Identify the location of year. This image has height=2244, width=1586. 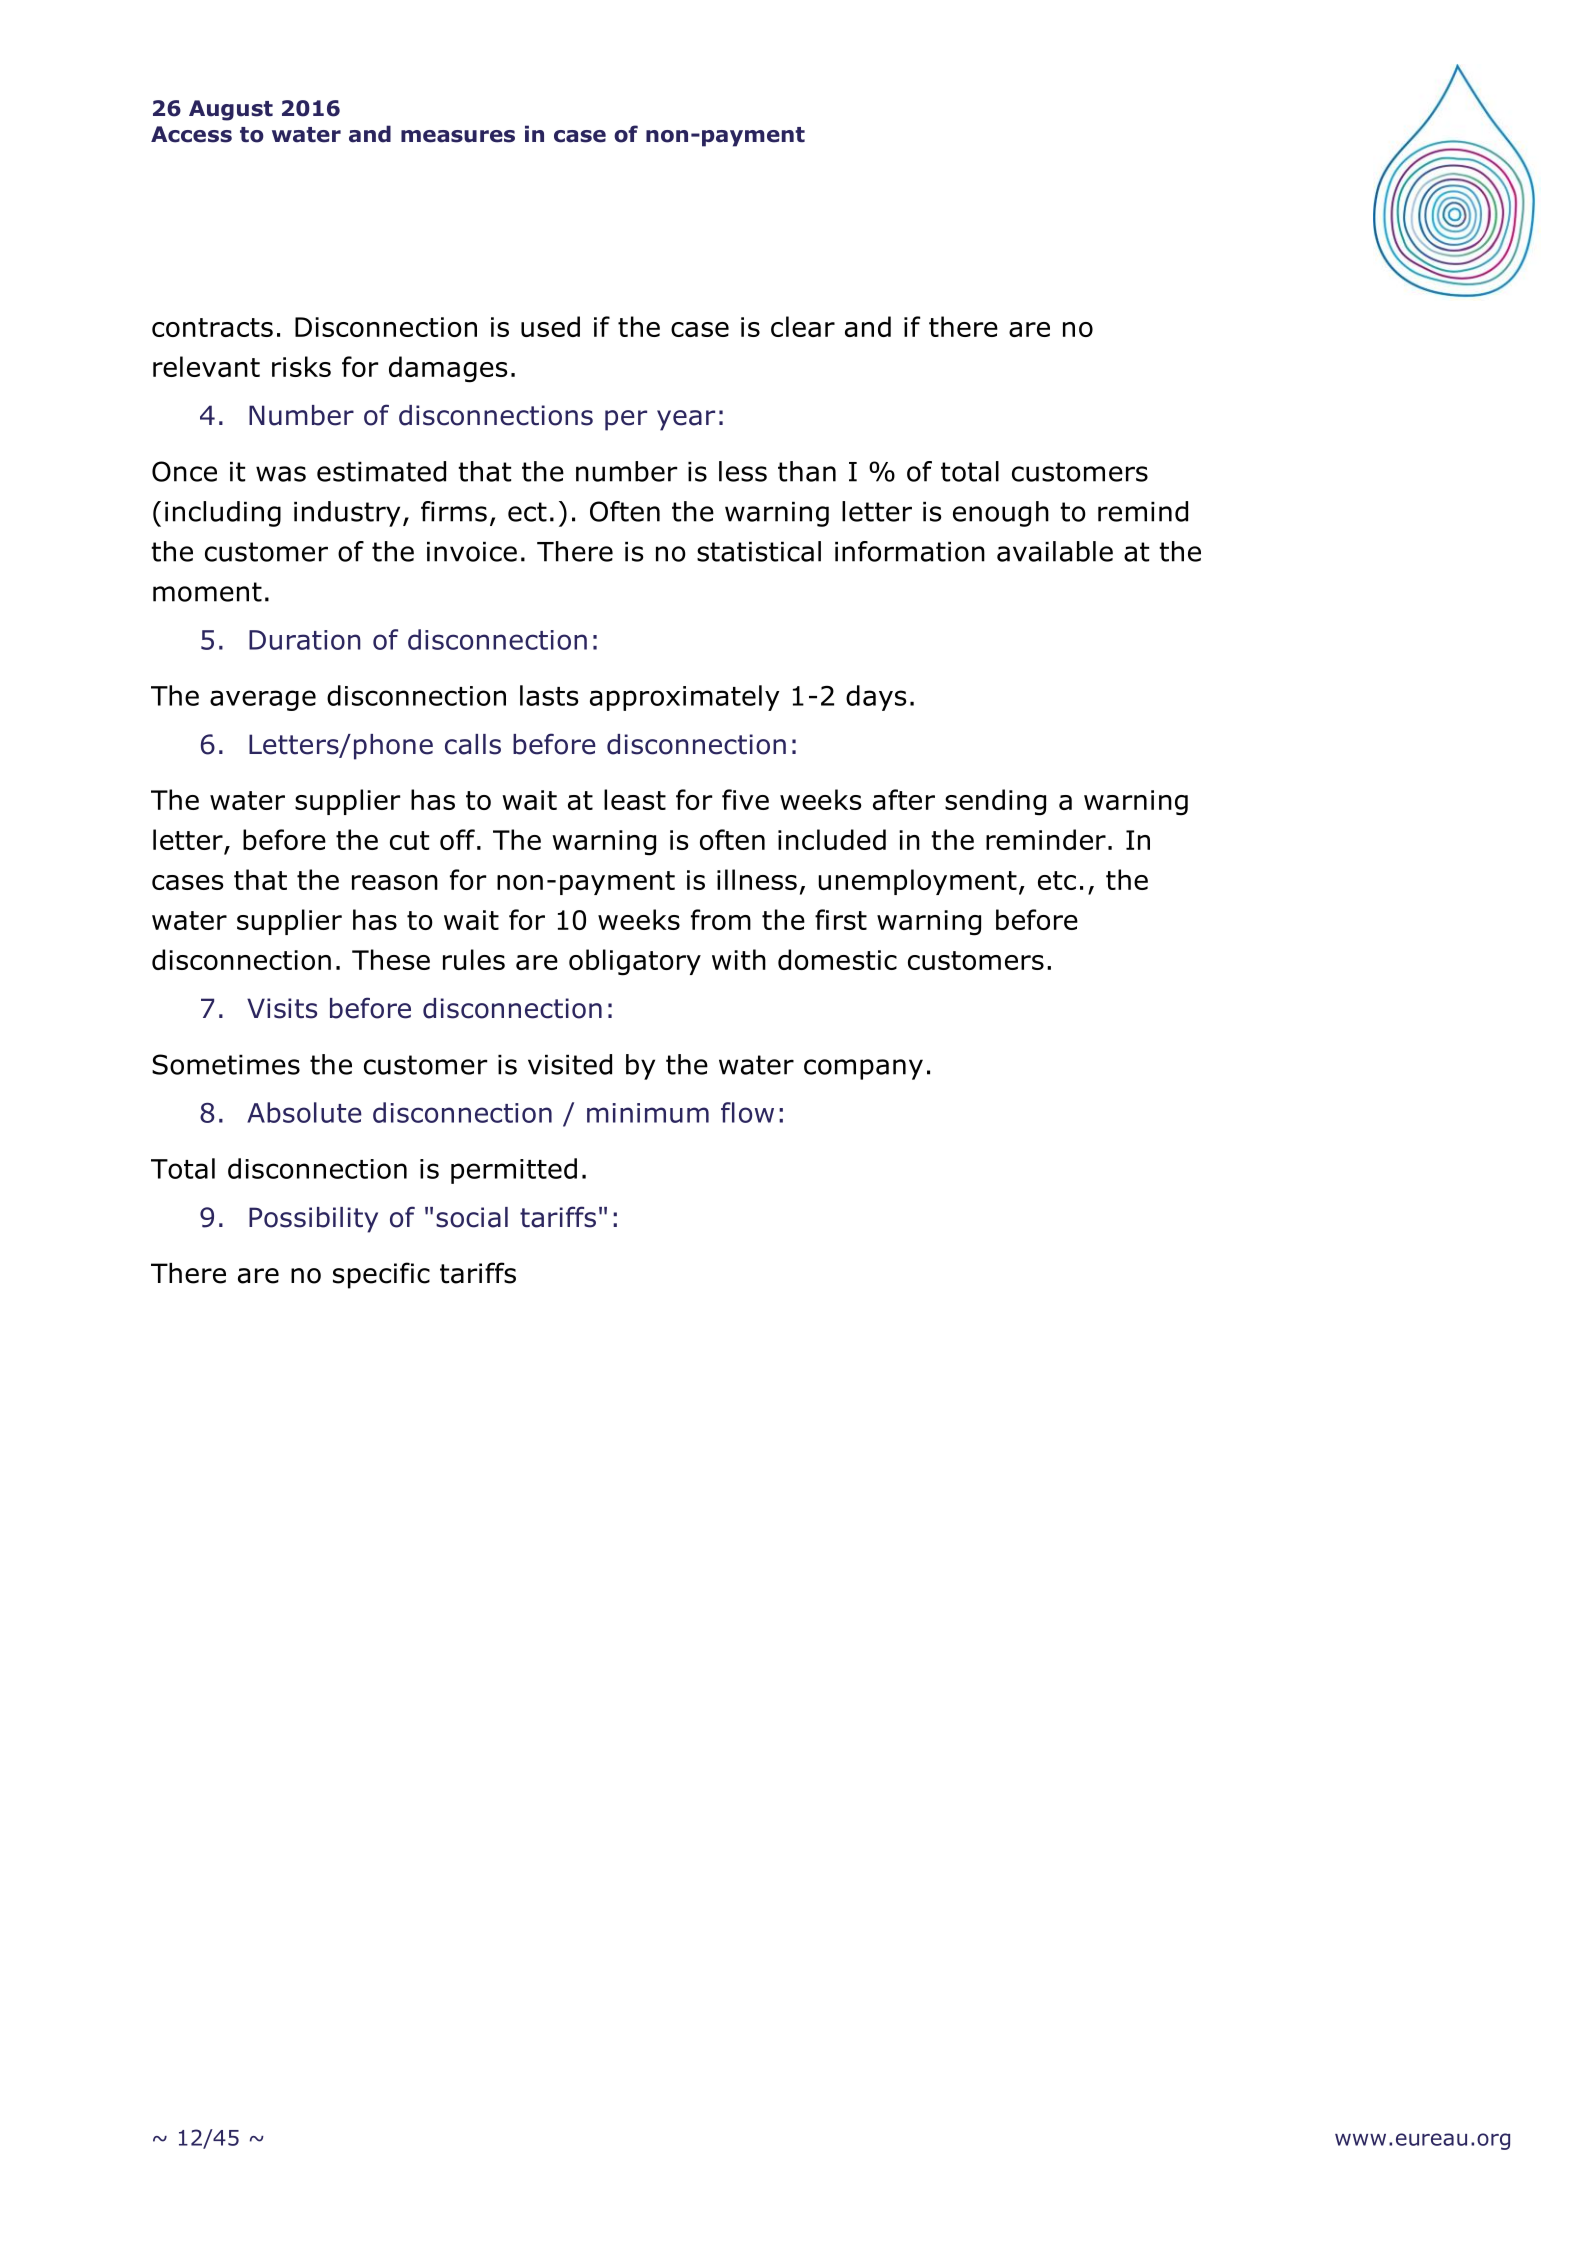
(686, 420).
